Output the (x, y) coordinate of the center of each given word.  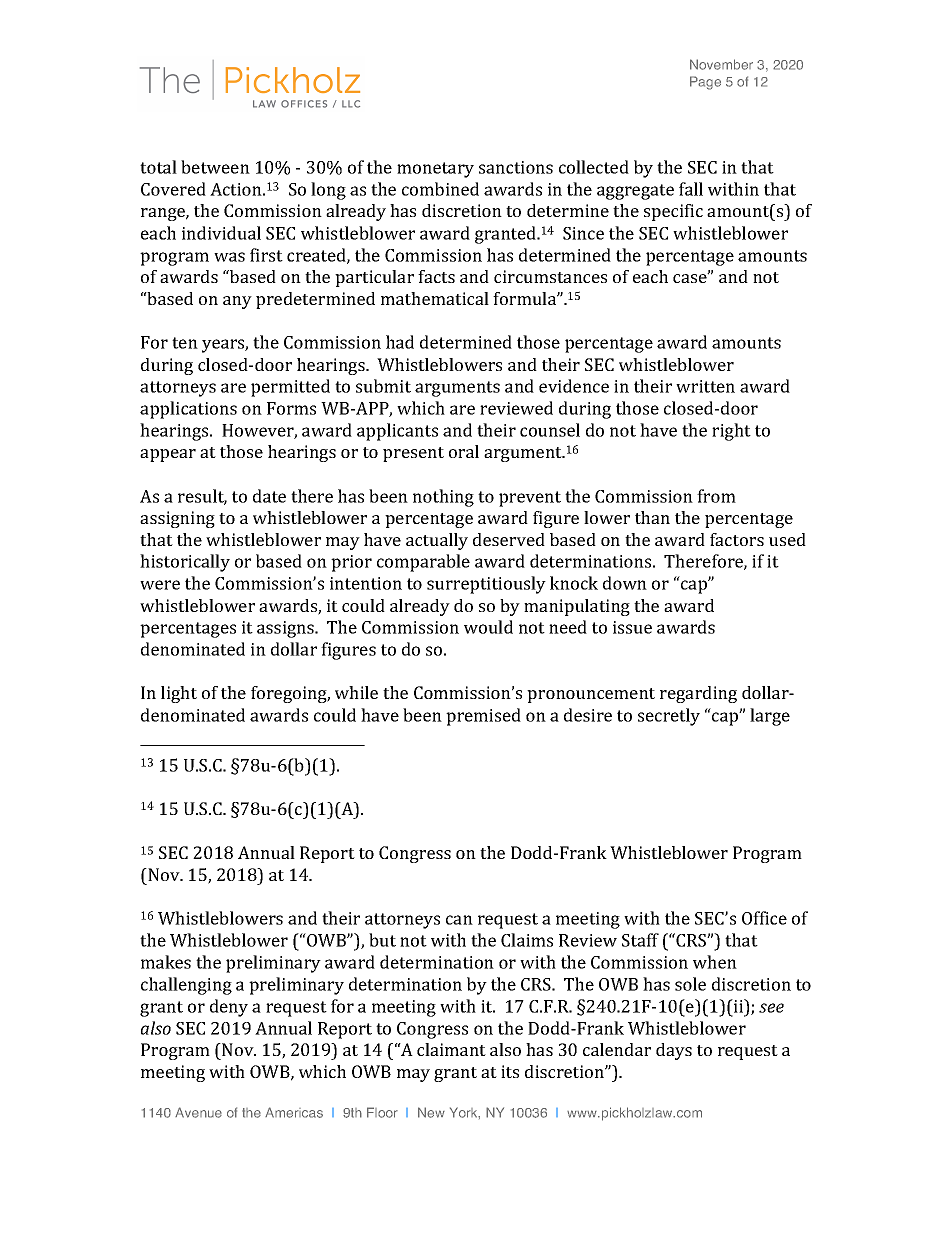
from (716, 496)
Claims (527, 940)
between (215, 167)
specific (673, 212)
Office (764, 918)
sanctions (516, 167)
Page (705, 83)
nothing (443, 498)
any (237, 302)
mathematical (435, 298)
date (269, 496)
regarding (698, 694)
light (179, 694)
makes (166, 962)
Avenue (198, 1112)
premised (483, 717)
